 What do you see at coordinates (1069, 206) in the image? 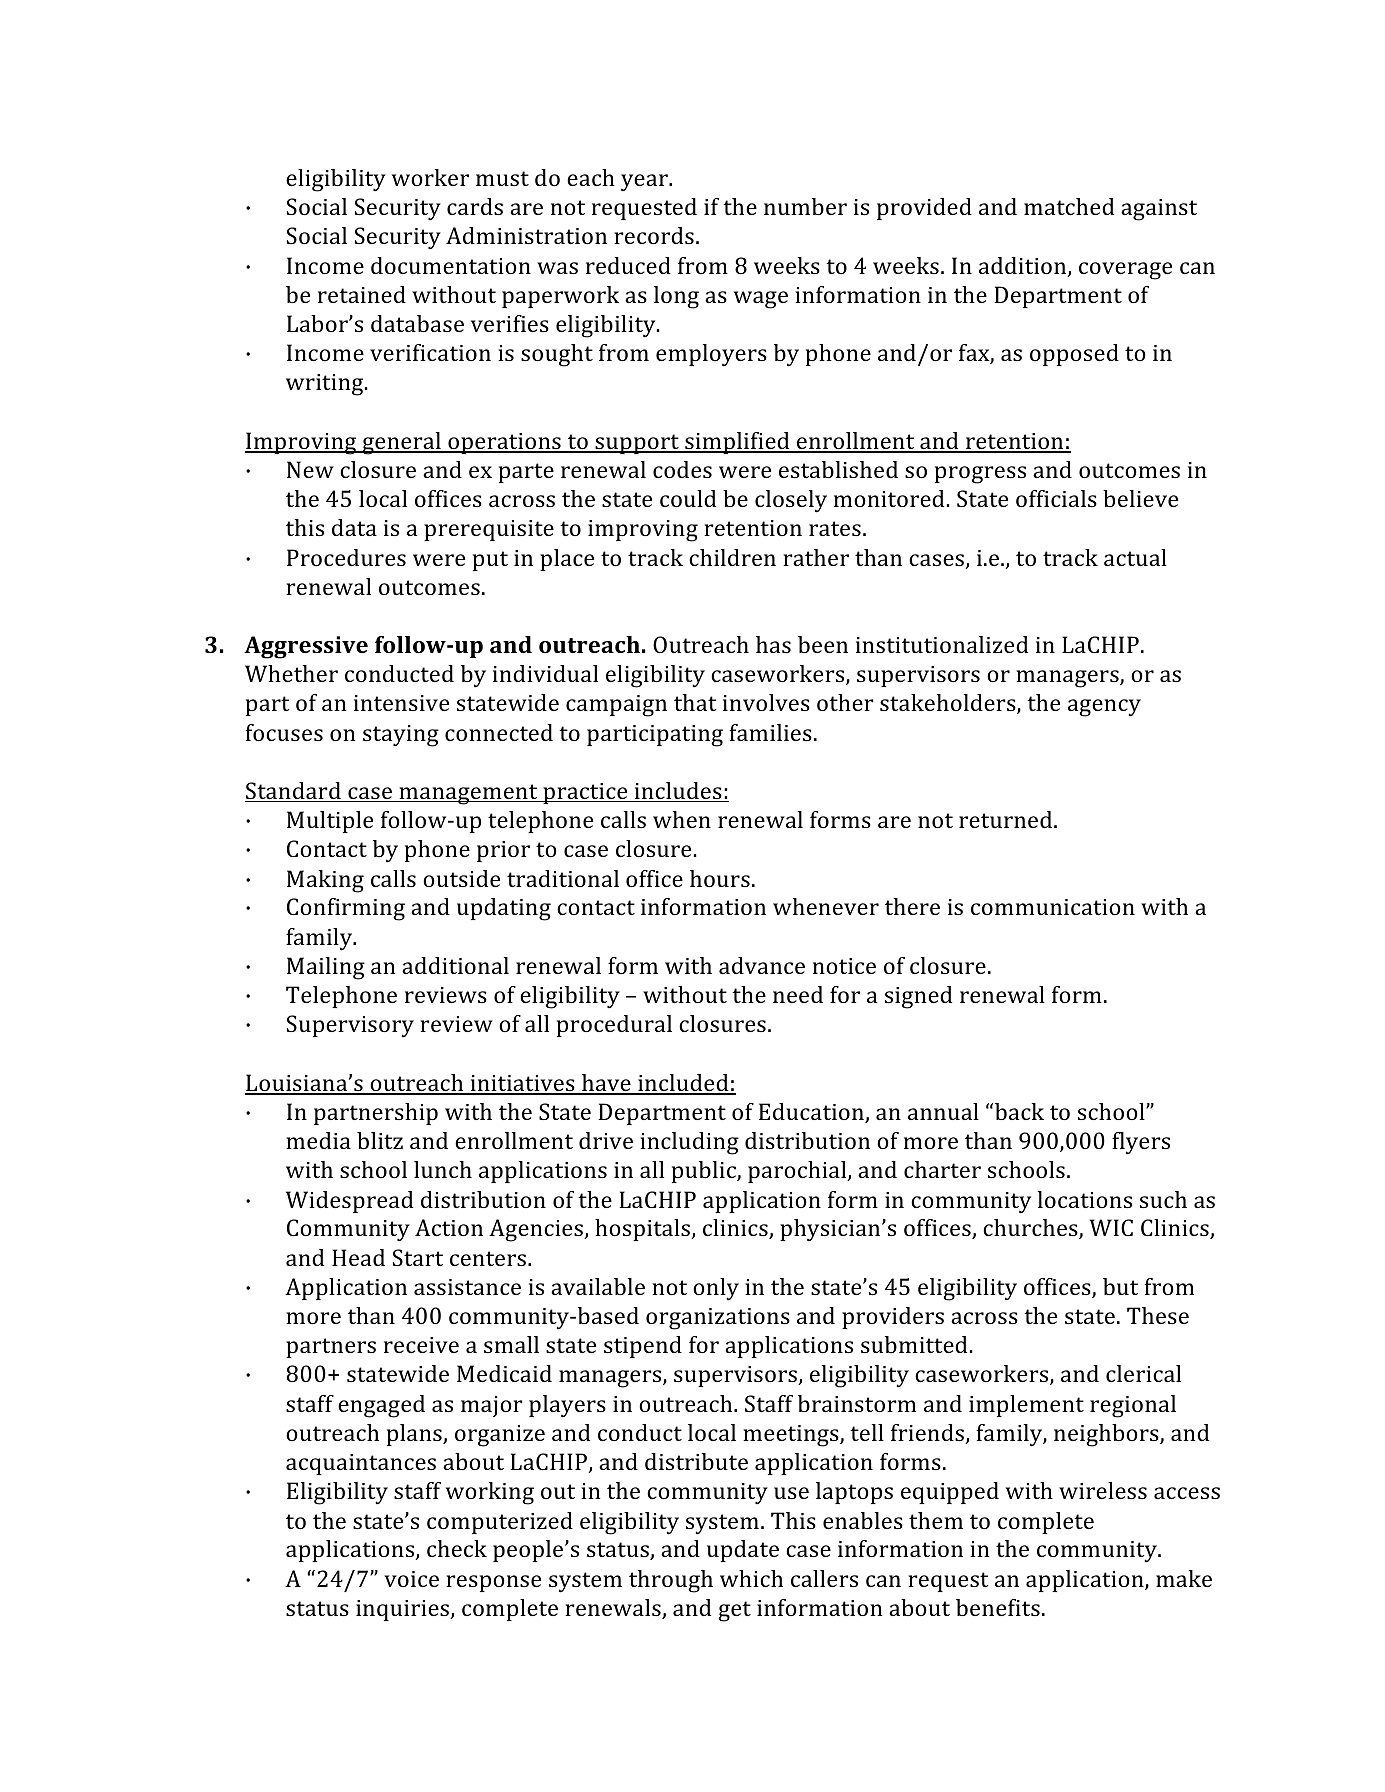
I see `matched` at bounding box center [1069, 206].
